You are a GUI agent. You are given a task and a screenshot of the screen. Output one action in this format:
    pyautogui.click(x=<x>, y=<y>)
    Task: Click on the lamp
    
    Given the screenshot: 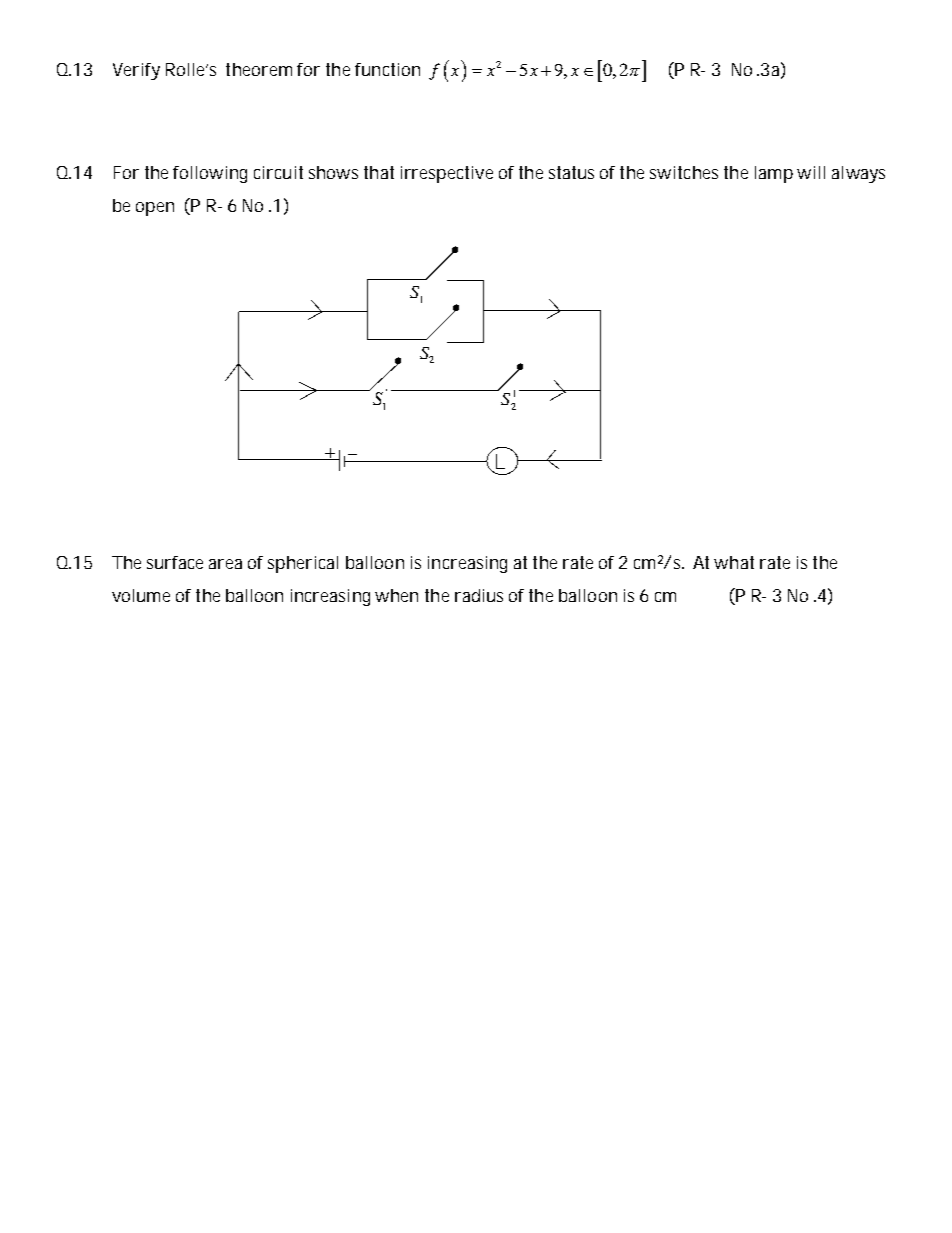 What is the action you would take?
    pyautogui.click(x=774, y=174)
